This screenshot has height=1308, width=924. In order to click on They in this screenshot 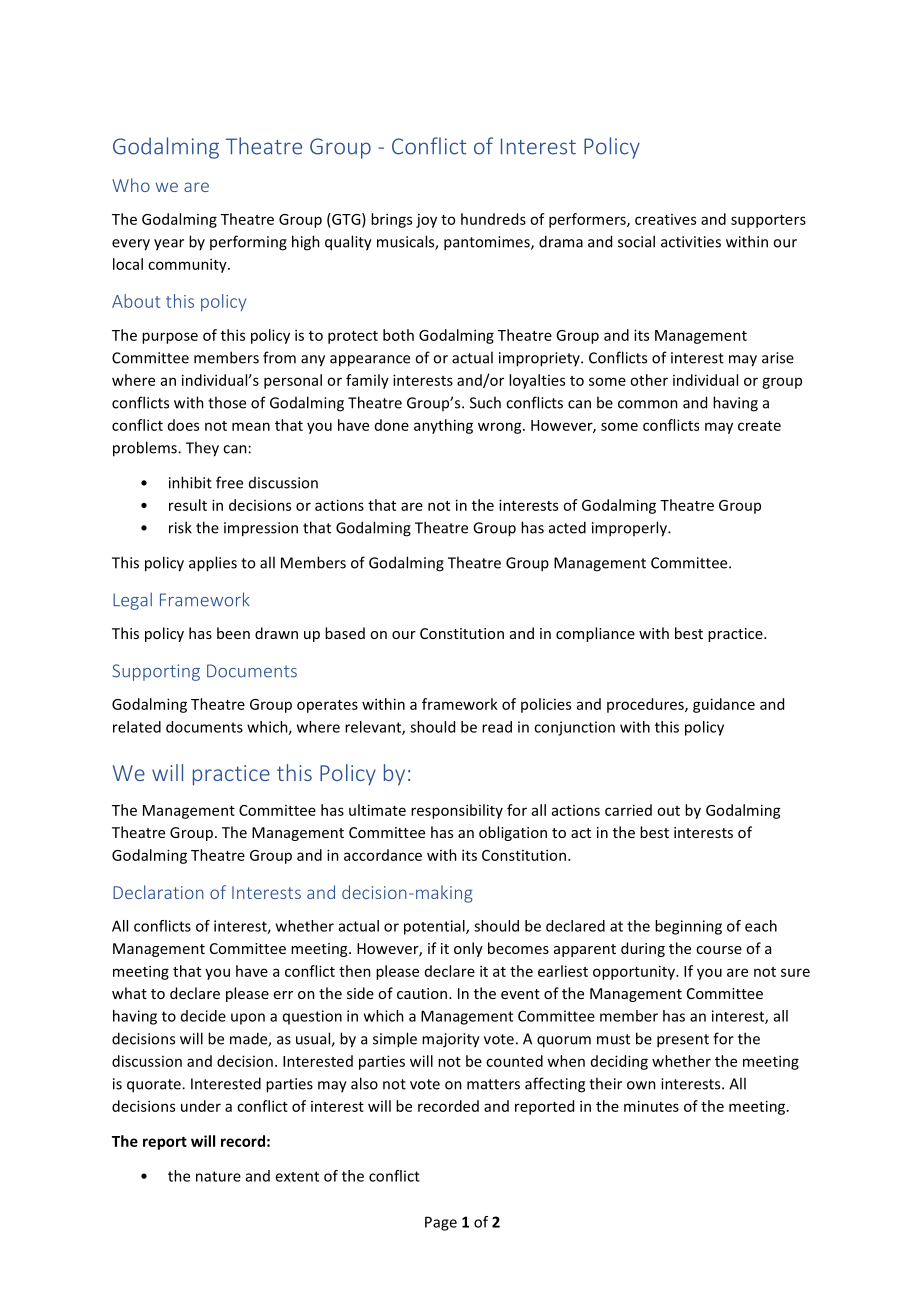, I will do `click(202, 449)`.
